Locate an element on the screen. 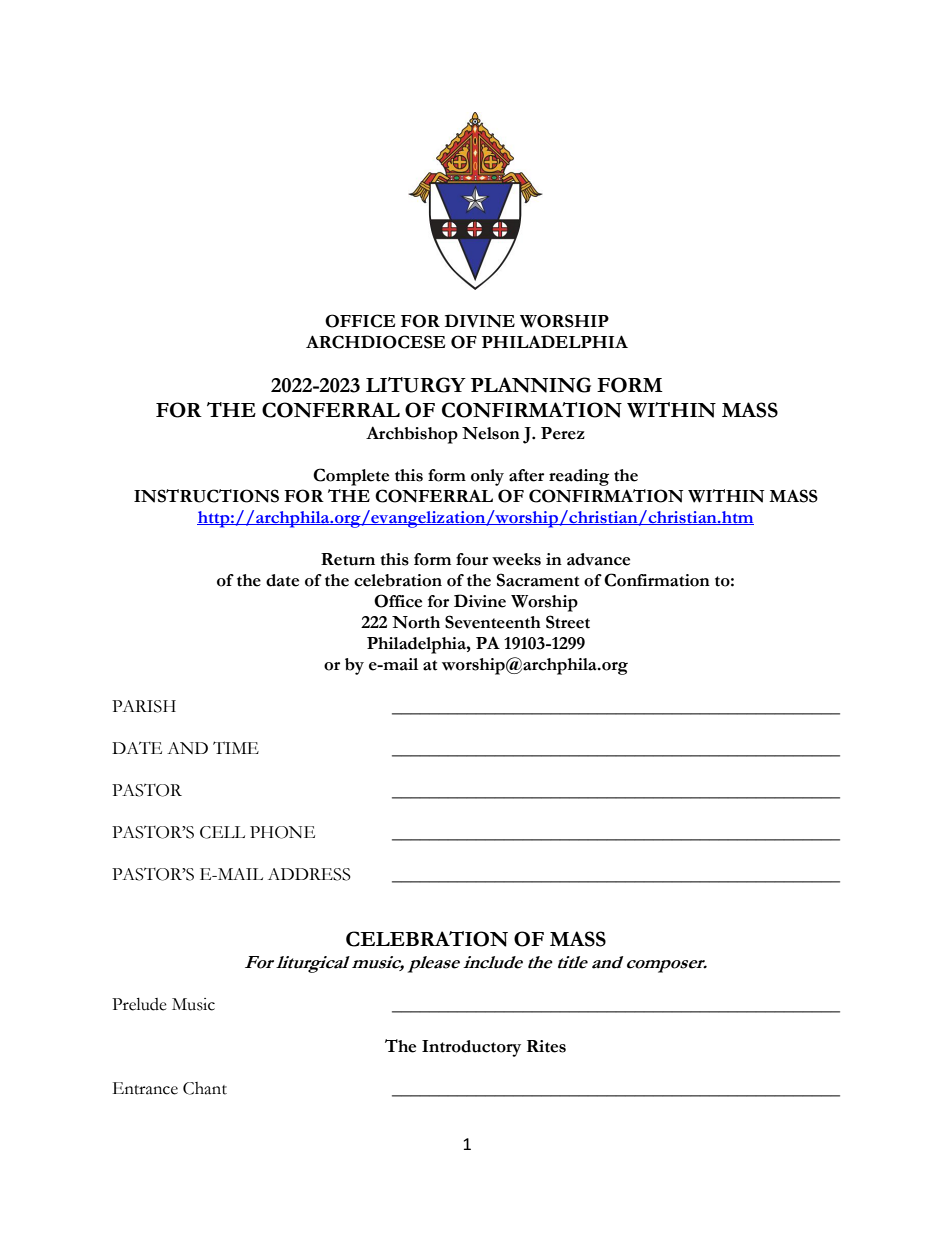 The image size is (952, 1233). after is located at coordinates (526, 475).
